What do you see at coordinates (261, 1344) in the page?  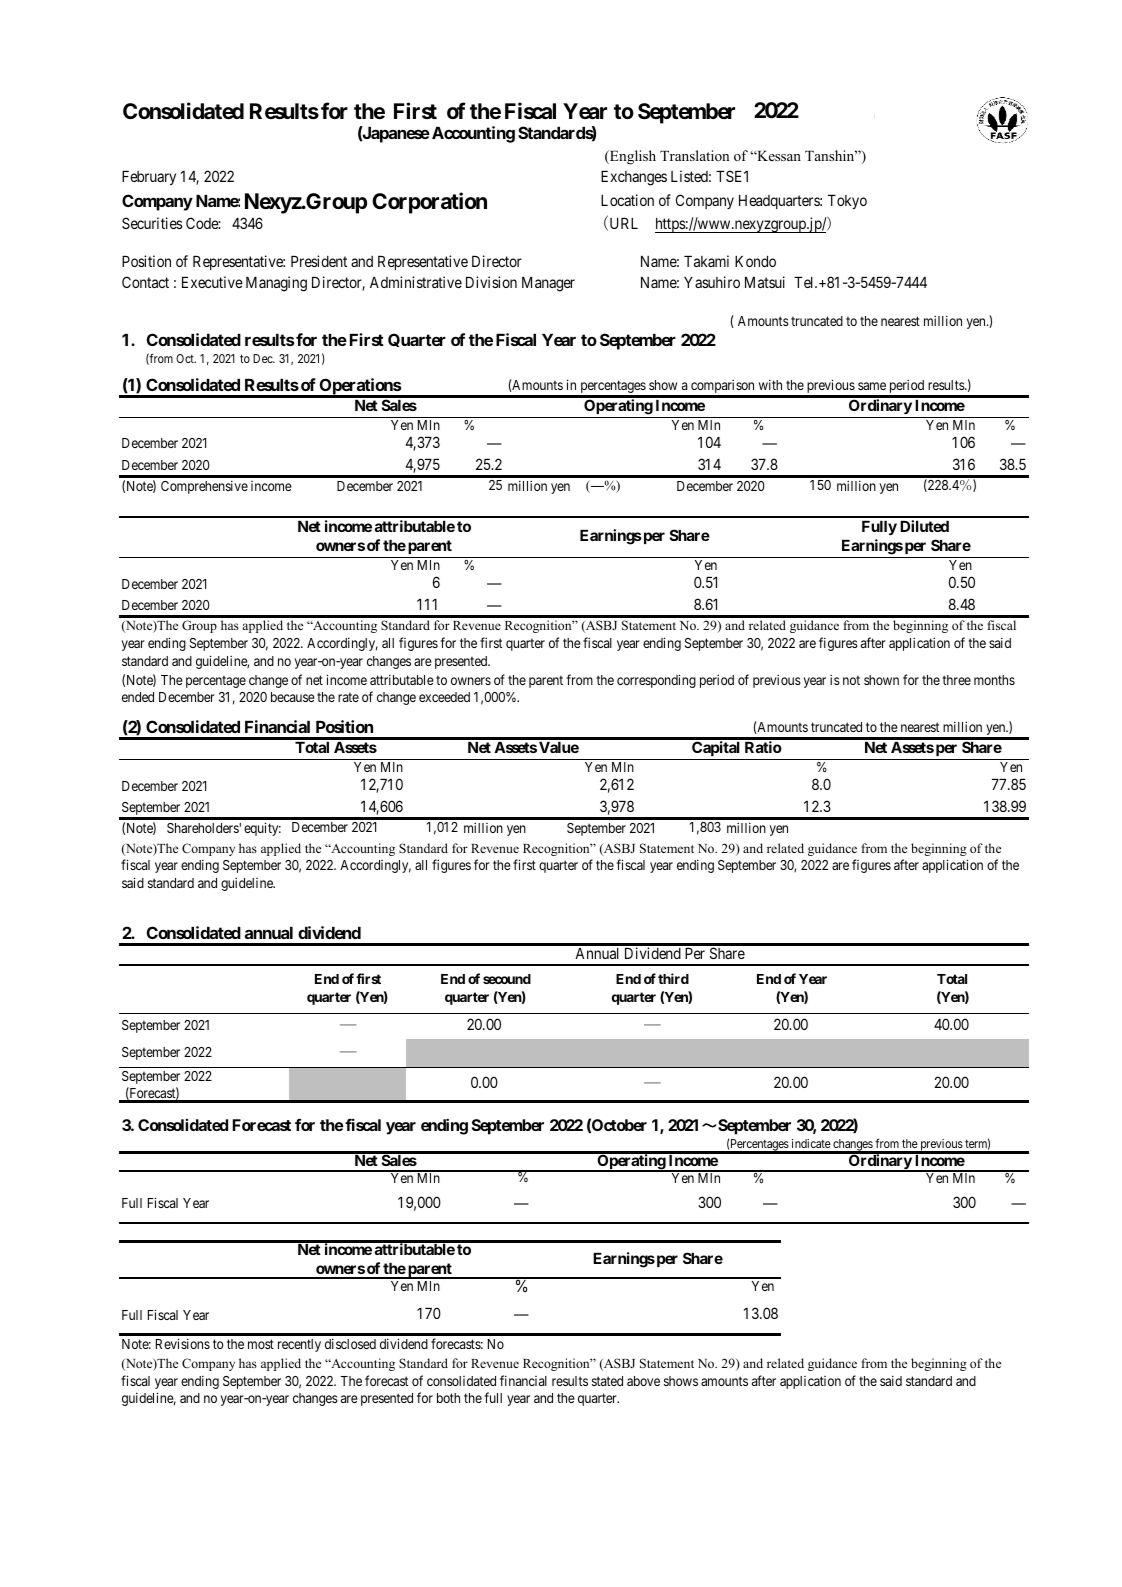 I see `most` at bounding box center [261, 1344].
